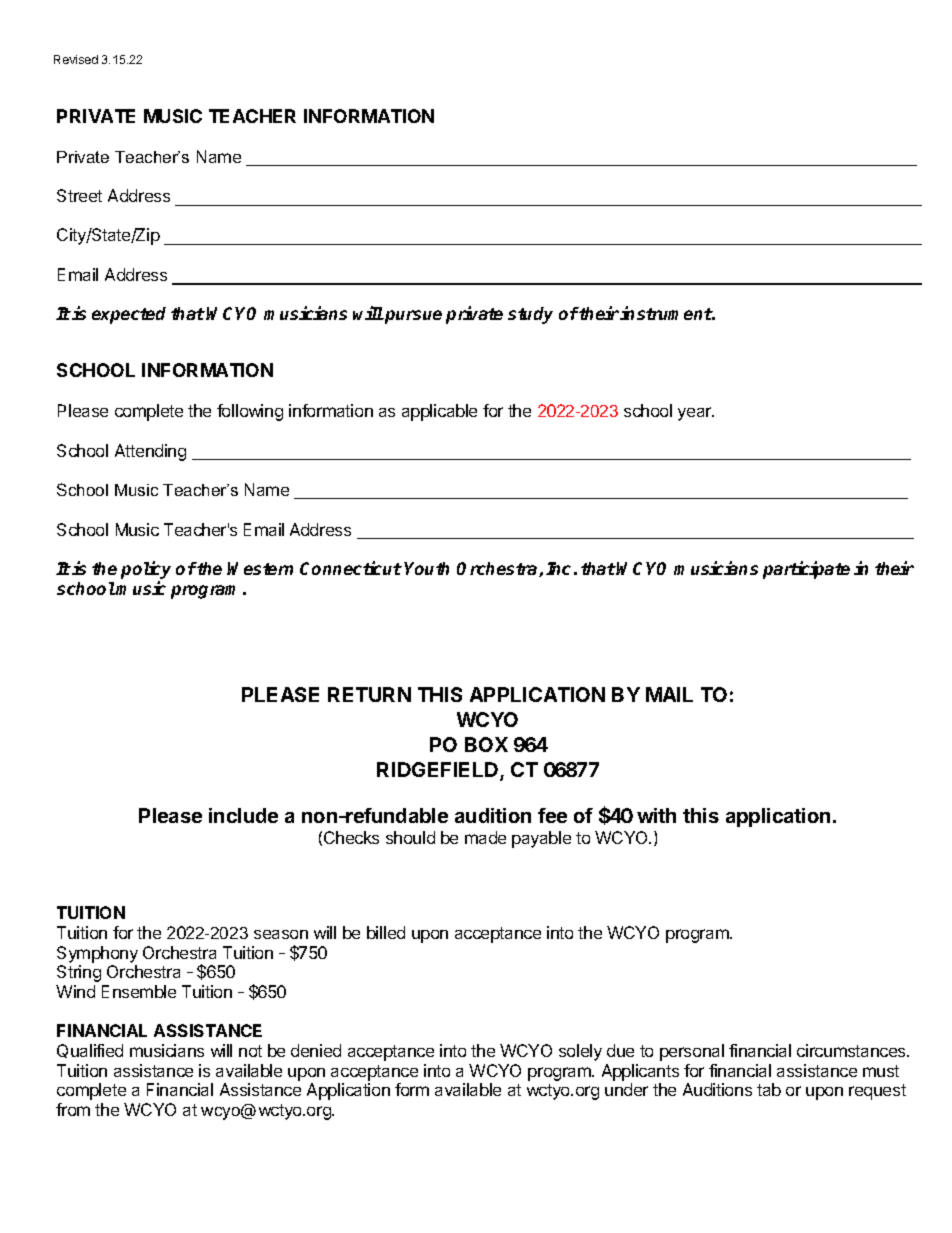 The image size is (952, 1233). I want to click on study, so click(530, 315).
